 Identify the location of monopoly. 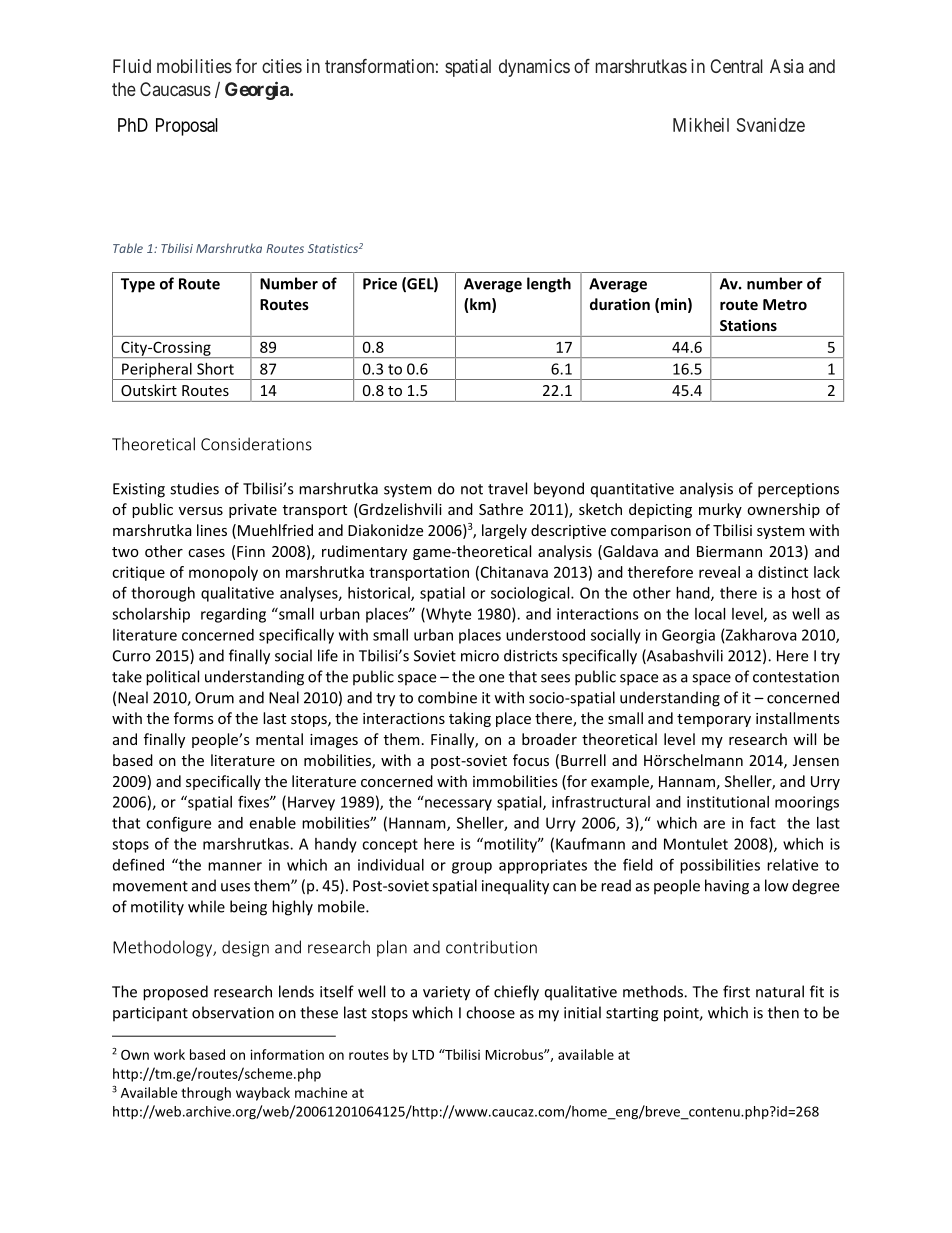
(223, 573).
